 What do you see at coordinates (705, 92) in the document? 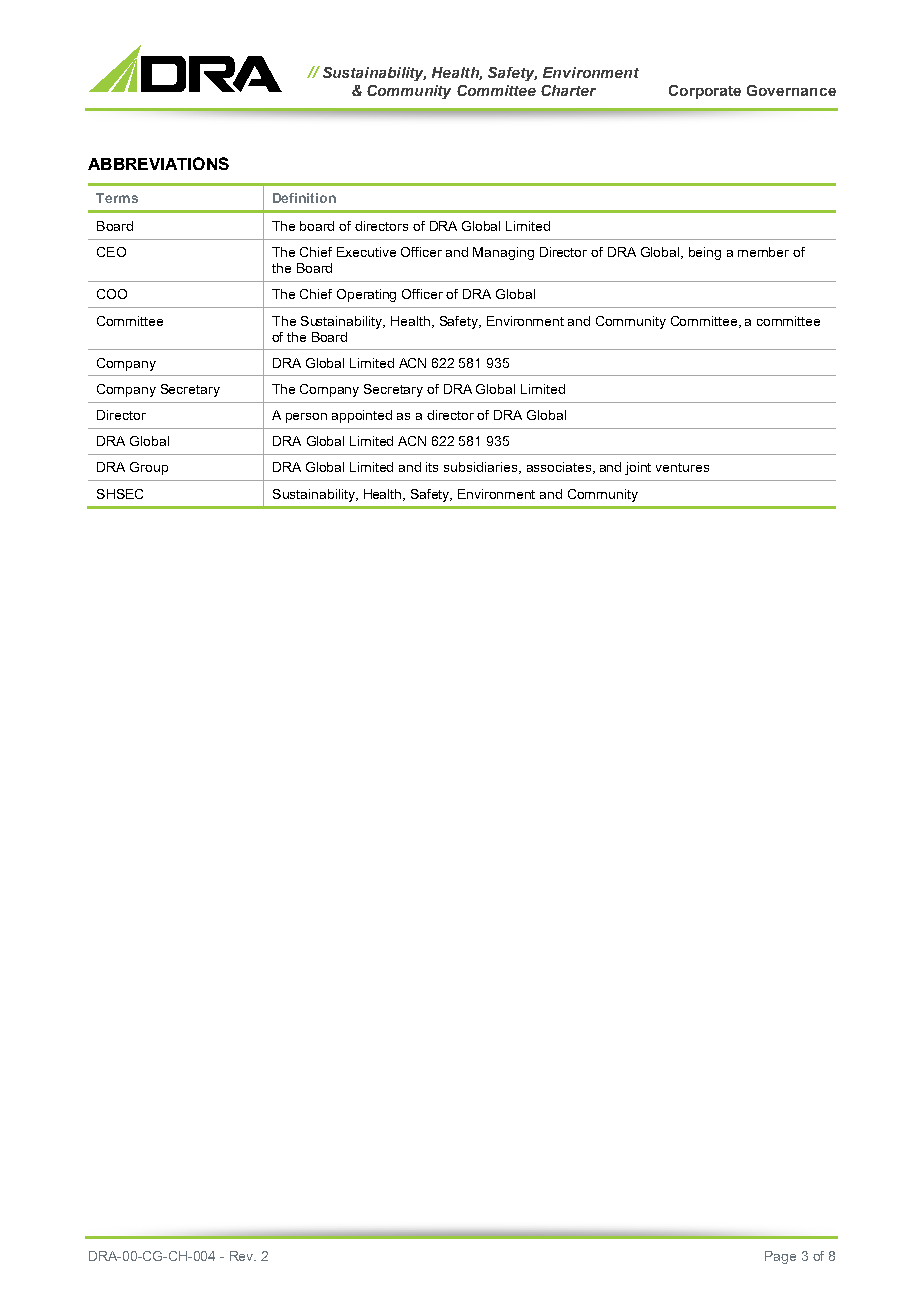
I see `Corporate` at bounding box center [705, 92].
